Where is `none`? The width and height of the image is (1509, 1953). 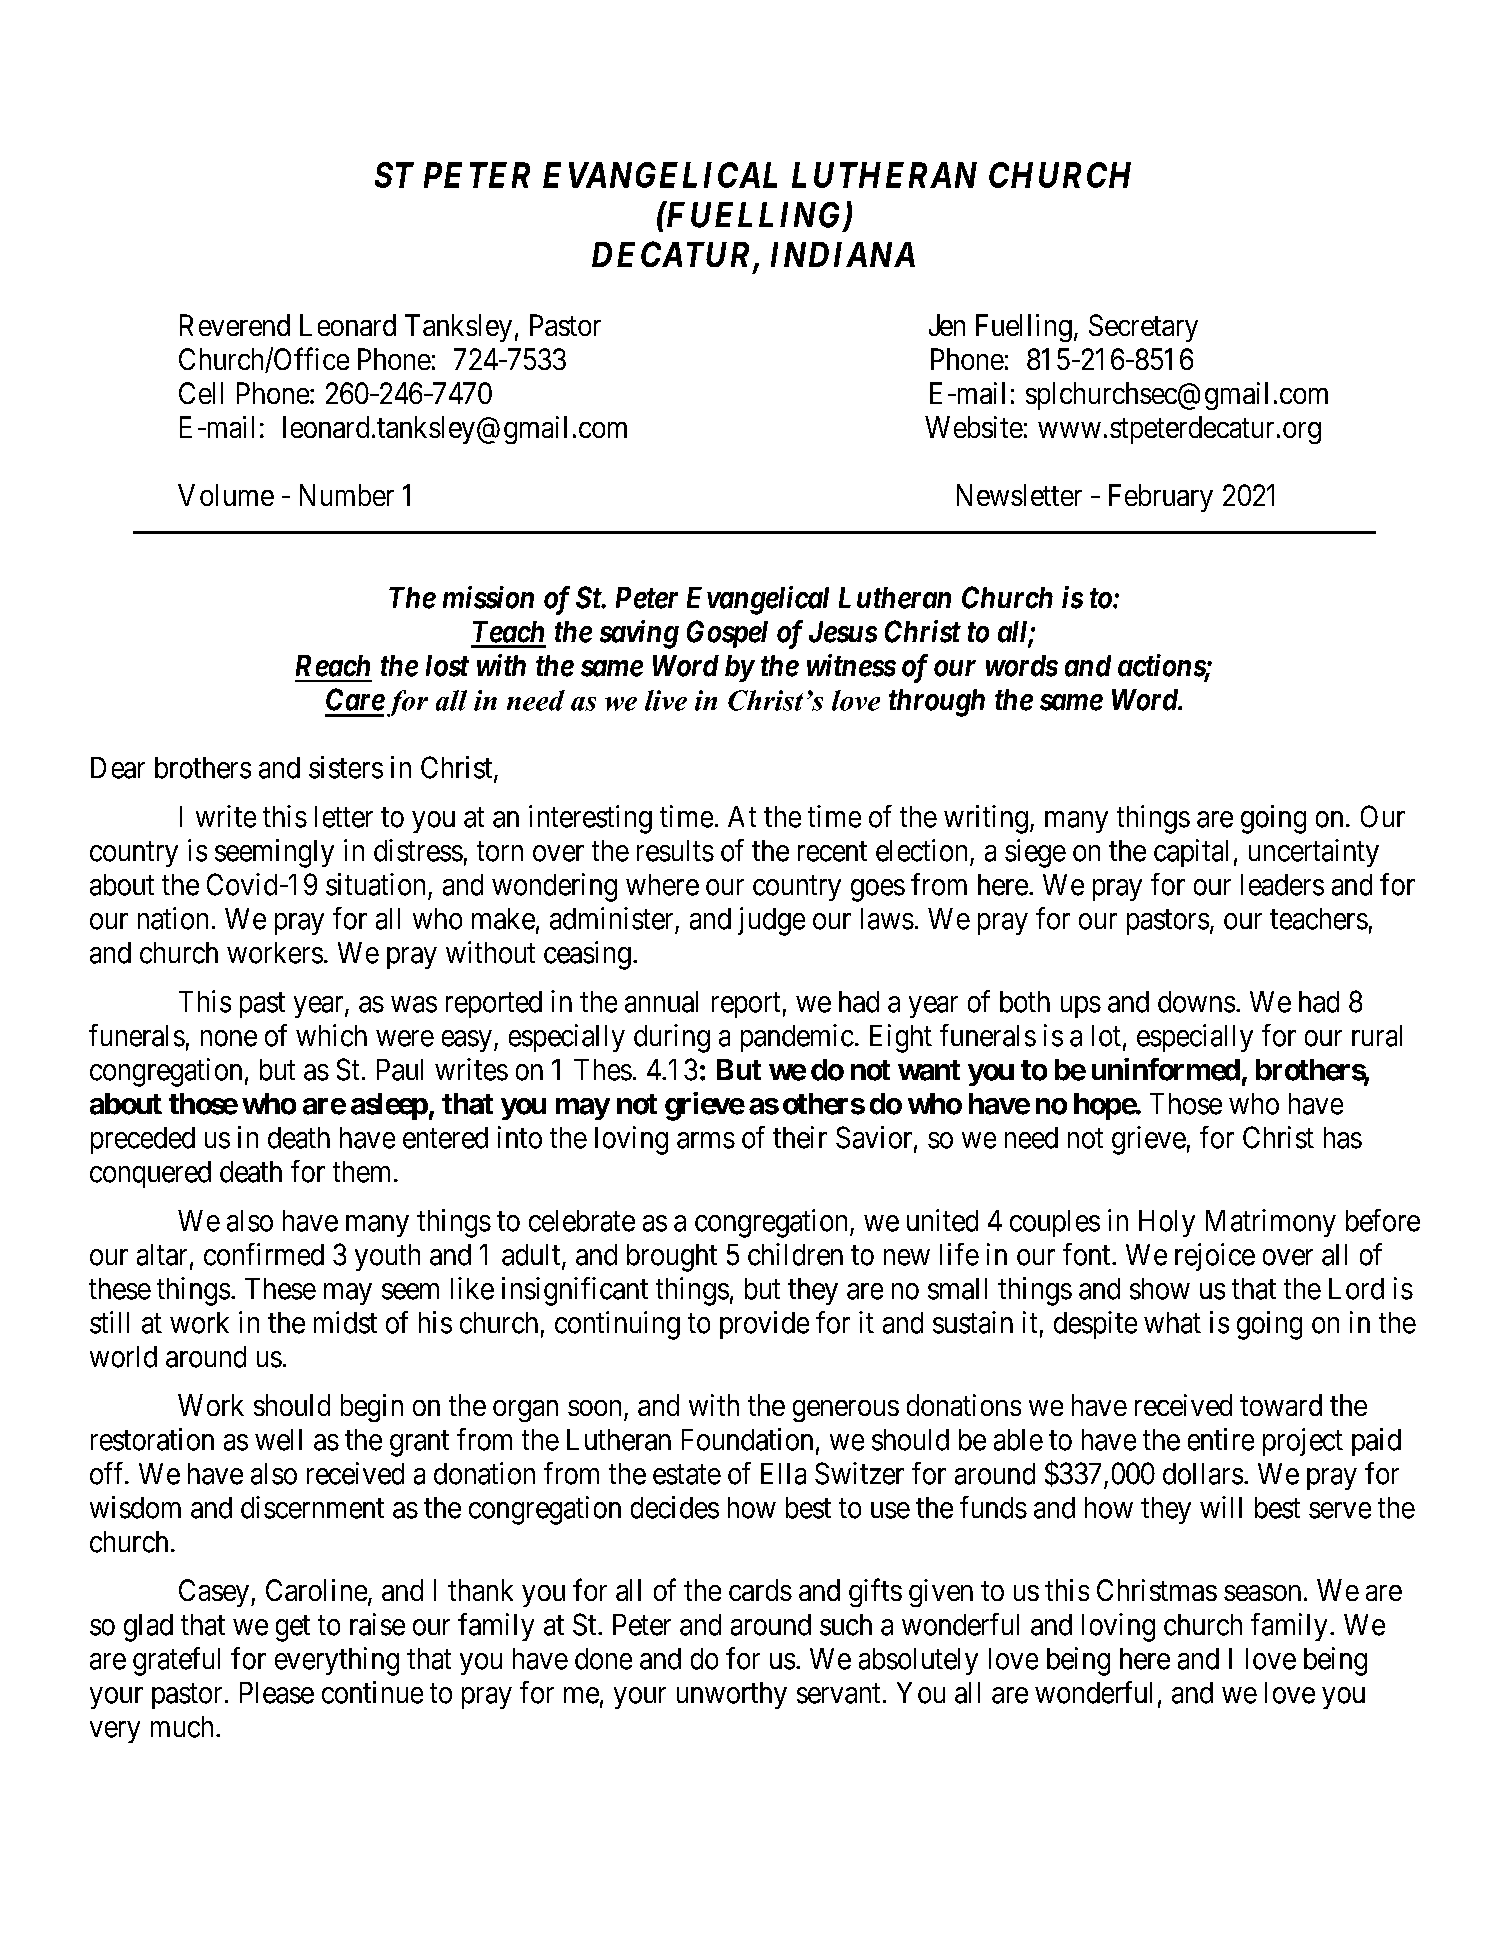 none is located at coordinates (229, 1038).
